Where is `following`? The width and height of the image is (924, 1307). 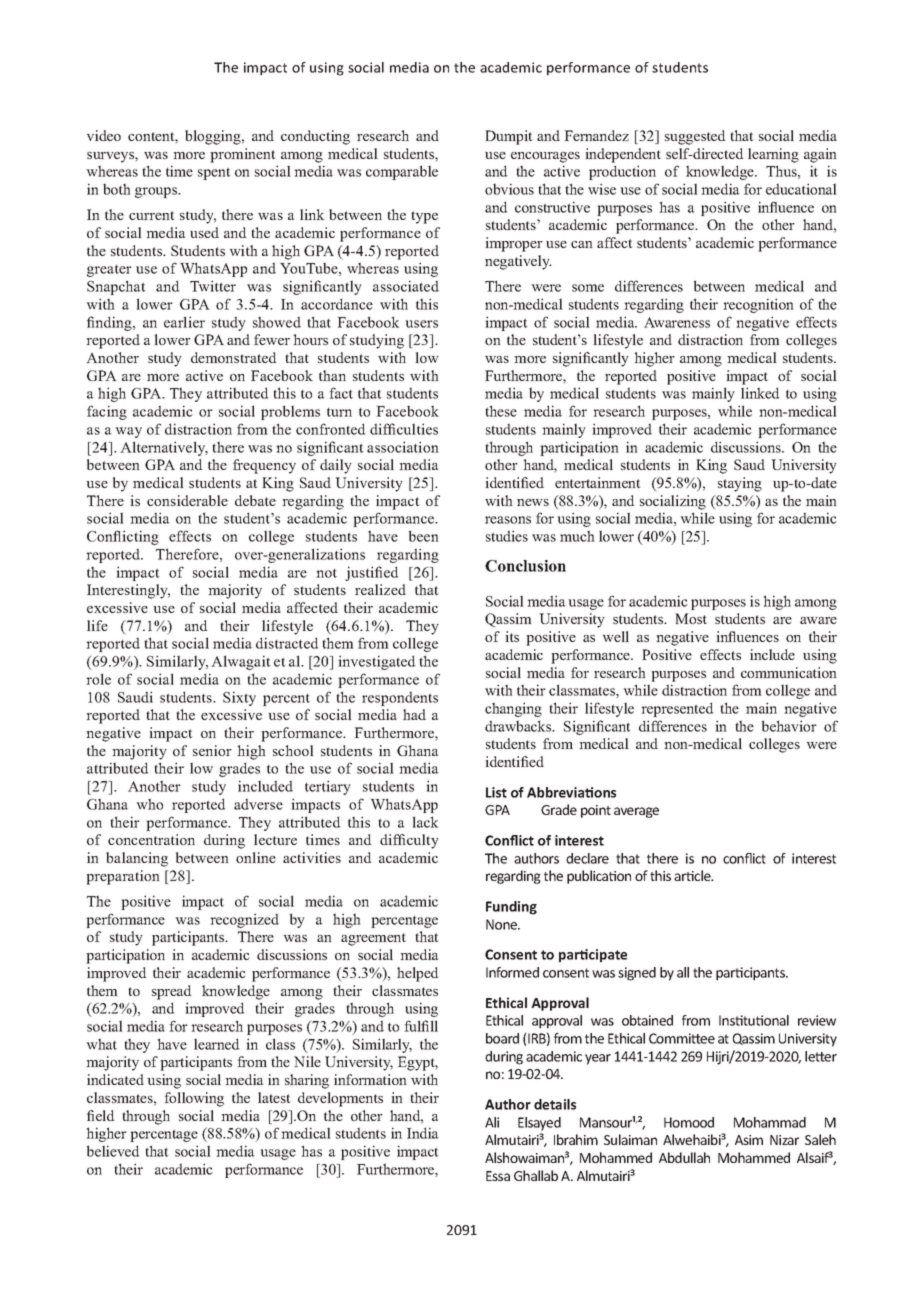
following is located at coordinates (194, 1099).
